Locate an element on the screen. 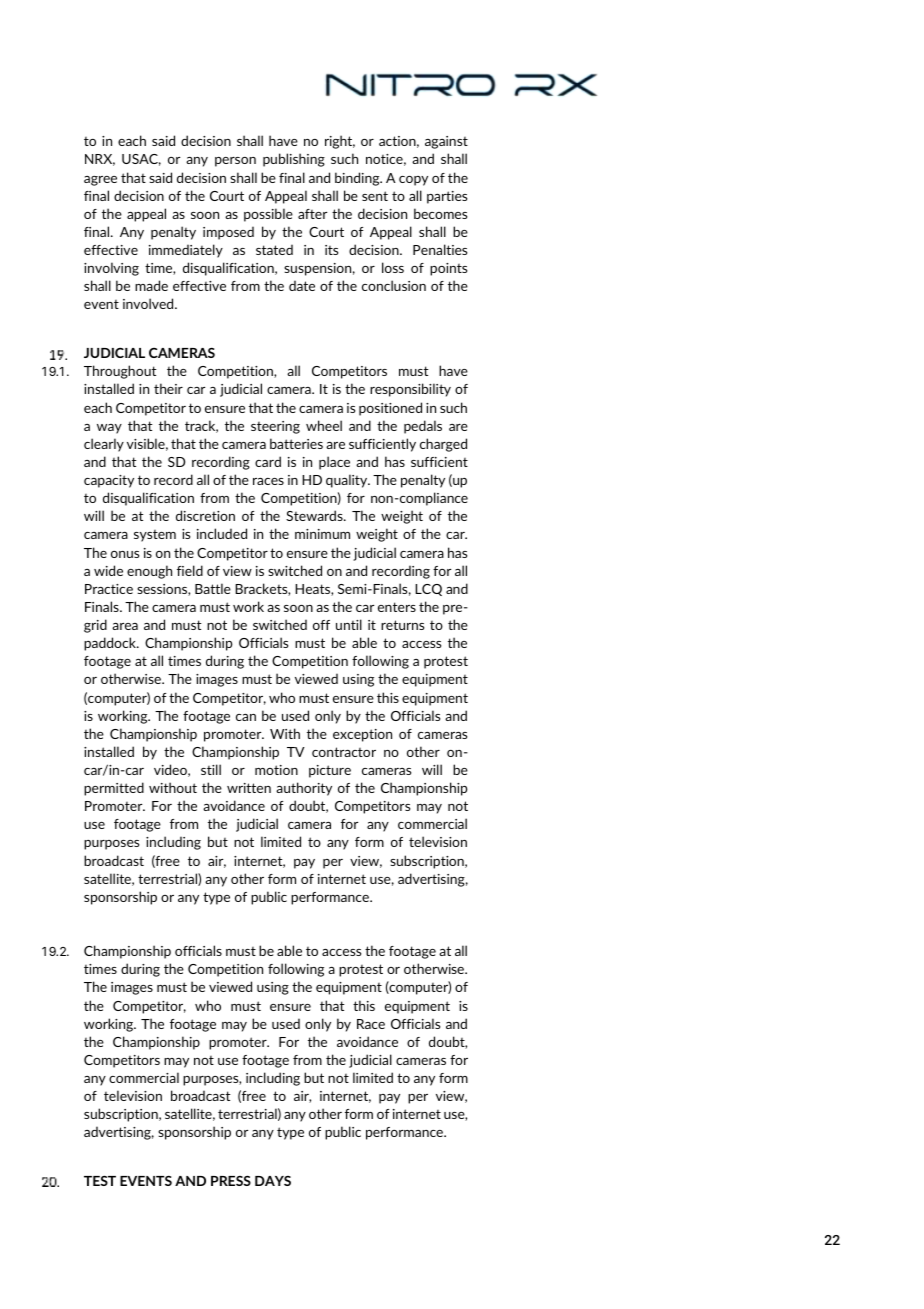 The image size is (924, 1309). publishing is located at coordinates (294, 160).
